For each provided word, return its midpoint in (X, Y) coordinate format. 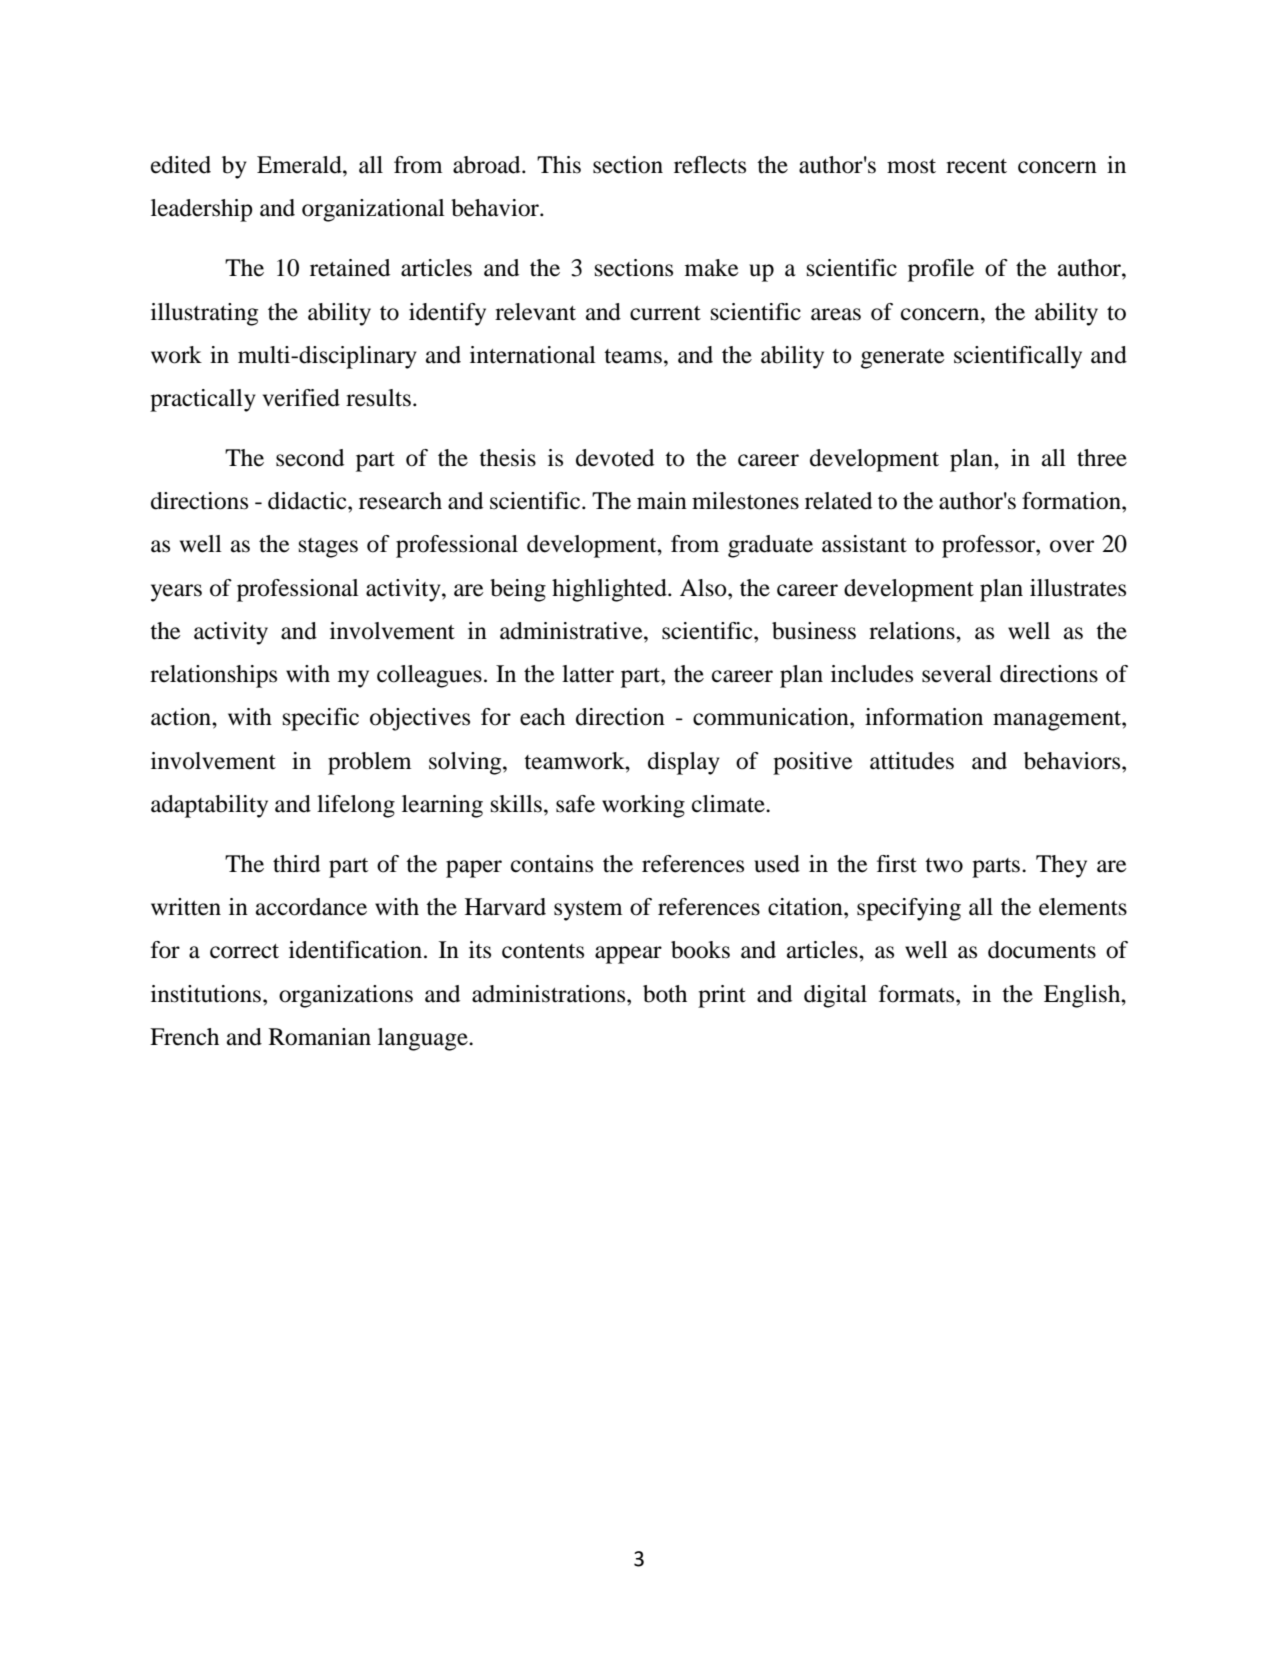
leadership (202, 210)
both (665, 994)
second (310, 458)
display (684, 763)
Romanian (320, 1037)
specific (321, 719)
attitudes (912, 761)
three (1102, 458)
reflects (710, 165)
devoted (615, 458)
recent (976, 166)
